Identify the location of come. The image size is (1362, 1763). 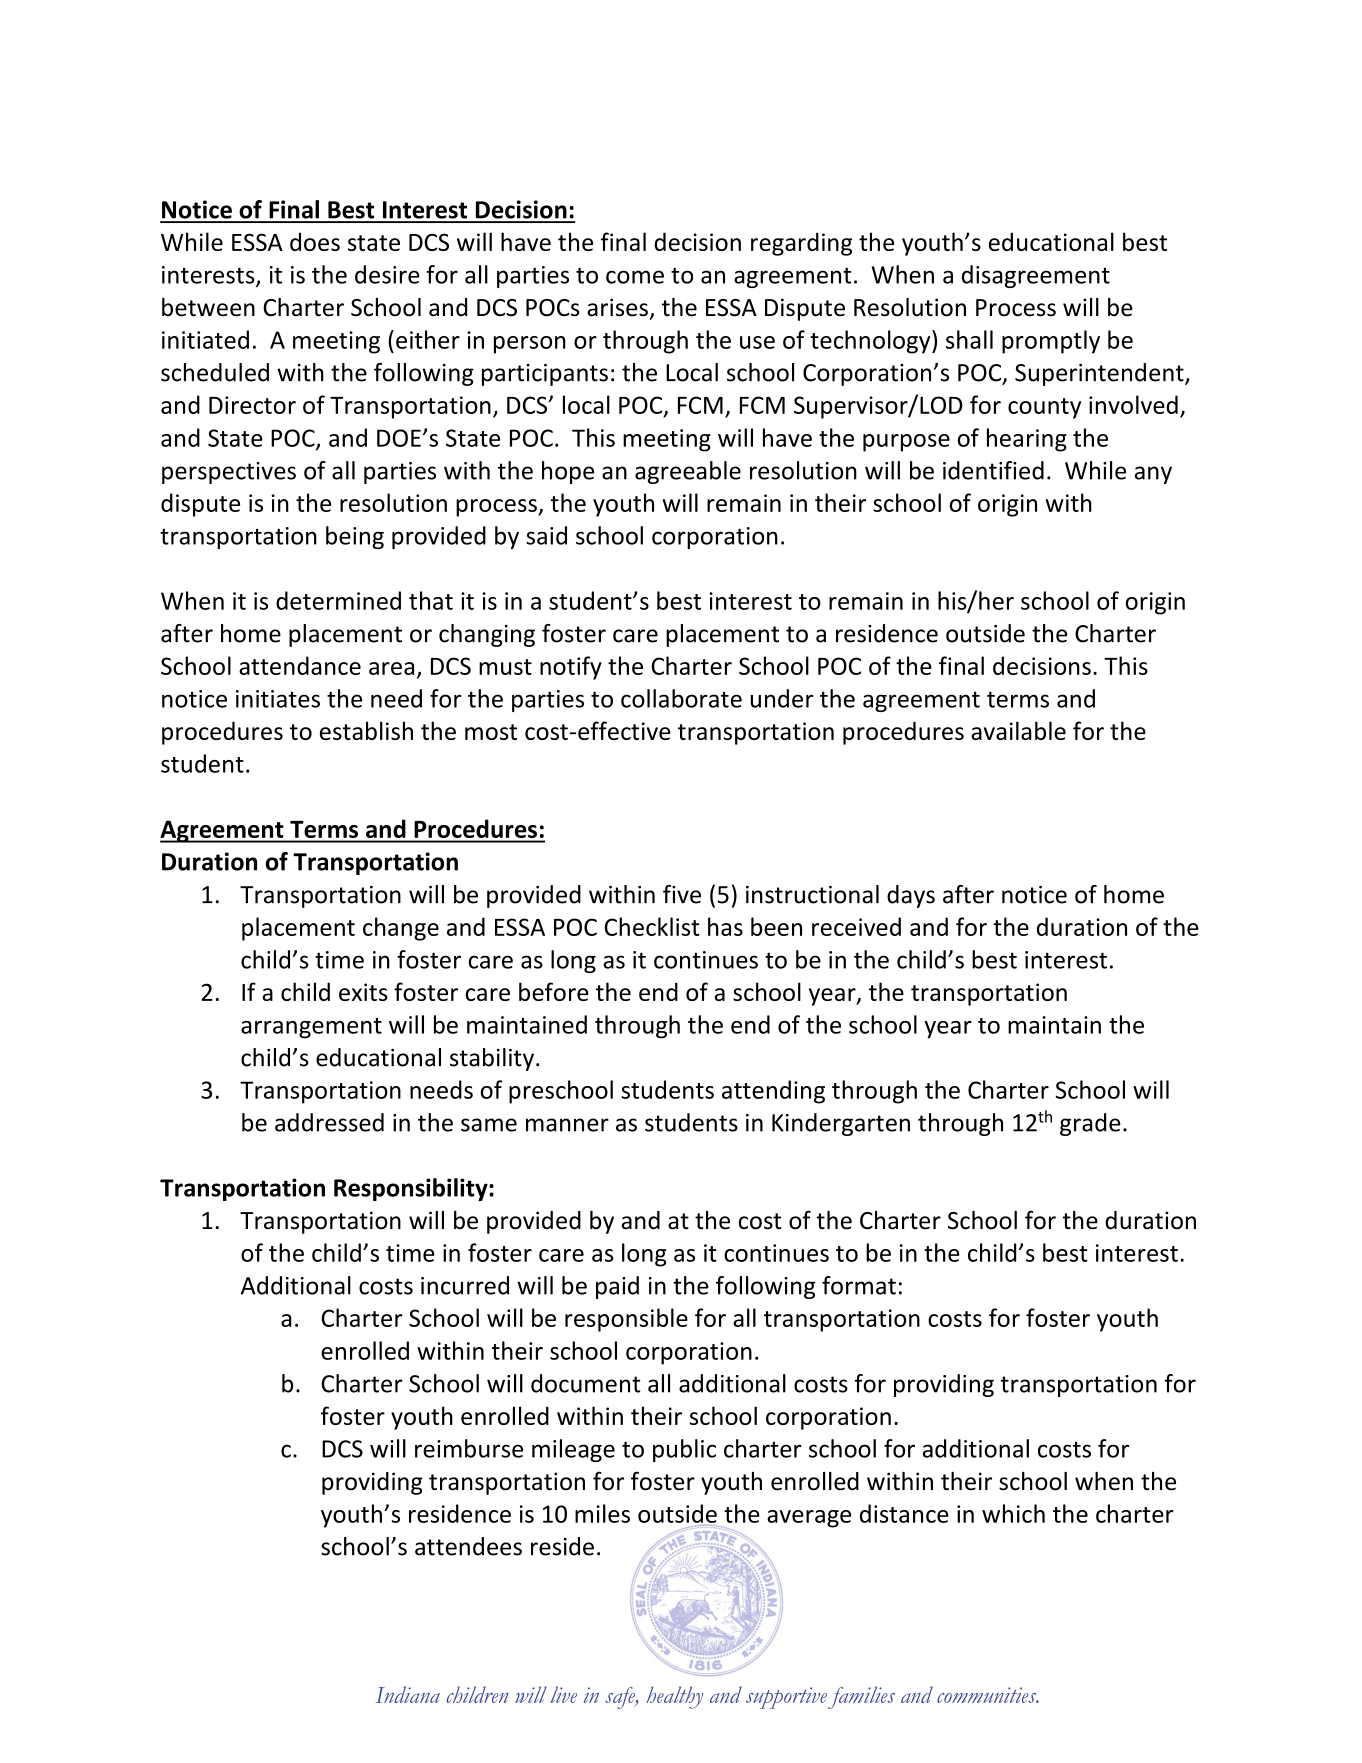
(635, 277).
